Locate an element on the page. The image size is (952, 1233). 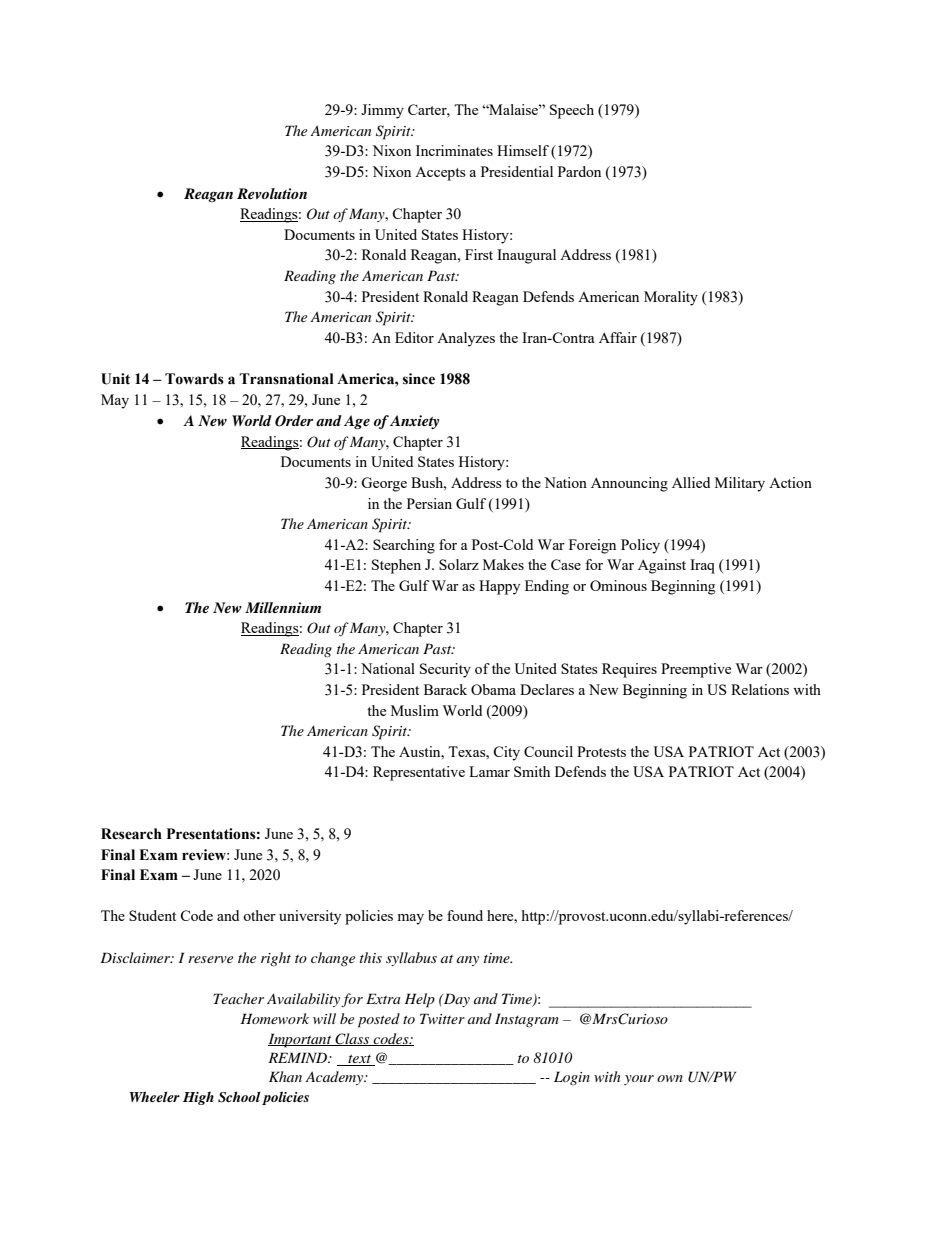
Twitter is located at coordinates (442, 1018).
